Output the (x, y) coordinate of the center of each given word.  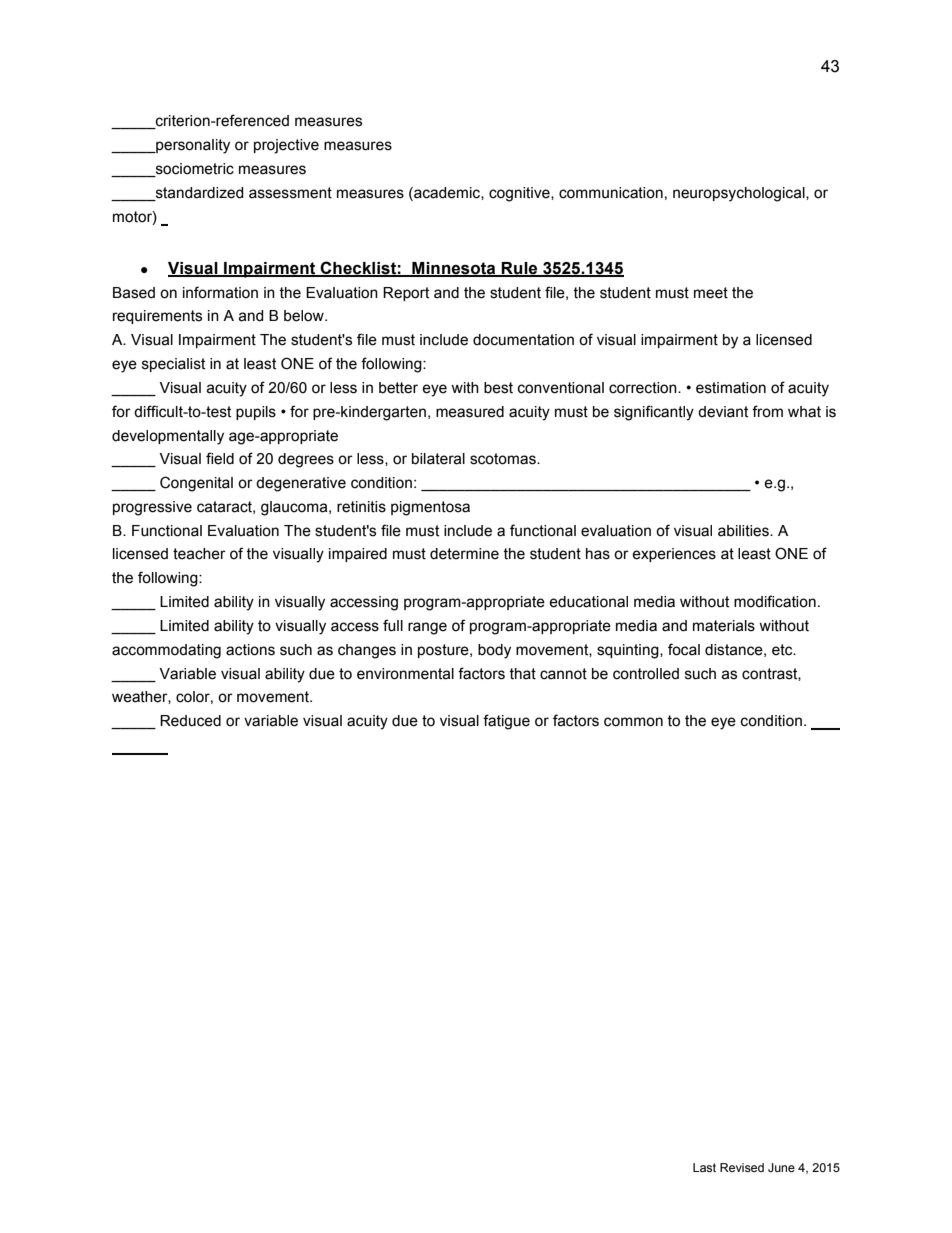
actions (250, 650)
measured (470, 412)
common (633, 722)
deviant (723, 412)
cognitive (520, 194)
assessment (290, 193)
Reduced (190, 721)
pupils (256, 413)
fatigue (506, 722)
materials (724, 626)
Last (704, 1167)
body (494, 651)
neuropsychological (740, 194)
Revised (742, 1167)
